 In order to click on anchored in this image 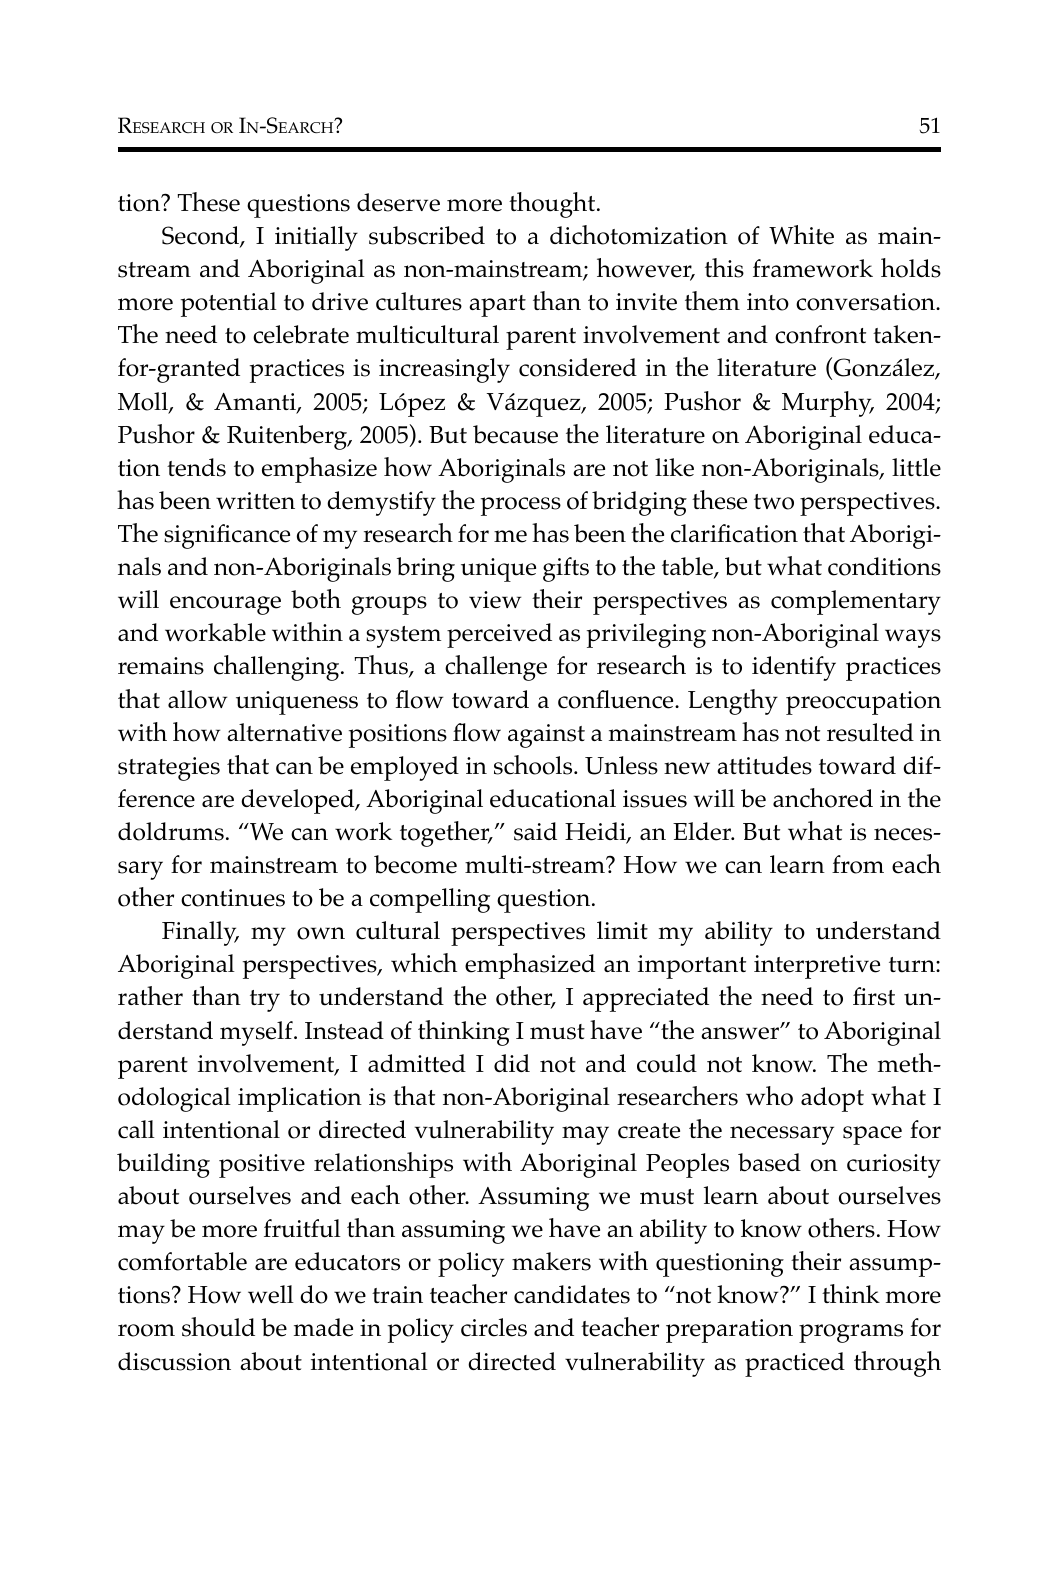, I will do `click(823, 798)`.
